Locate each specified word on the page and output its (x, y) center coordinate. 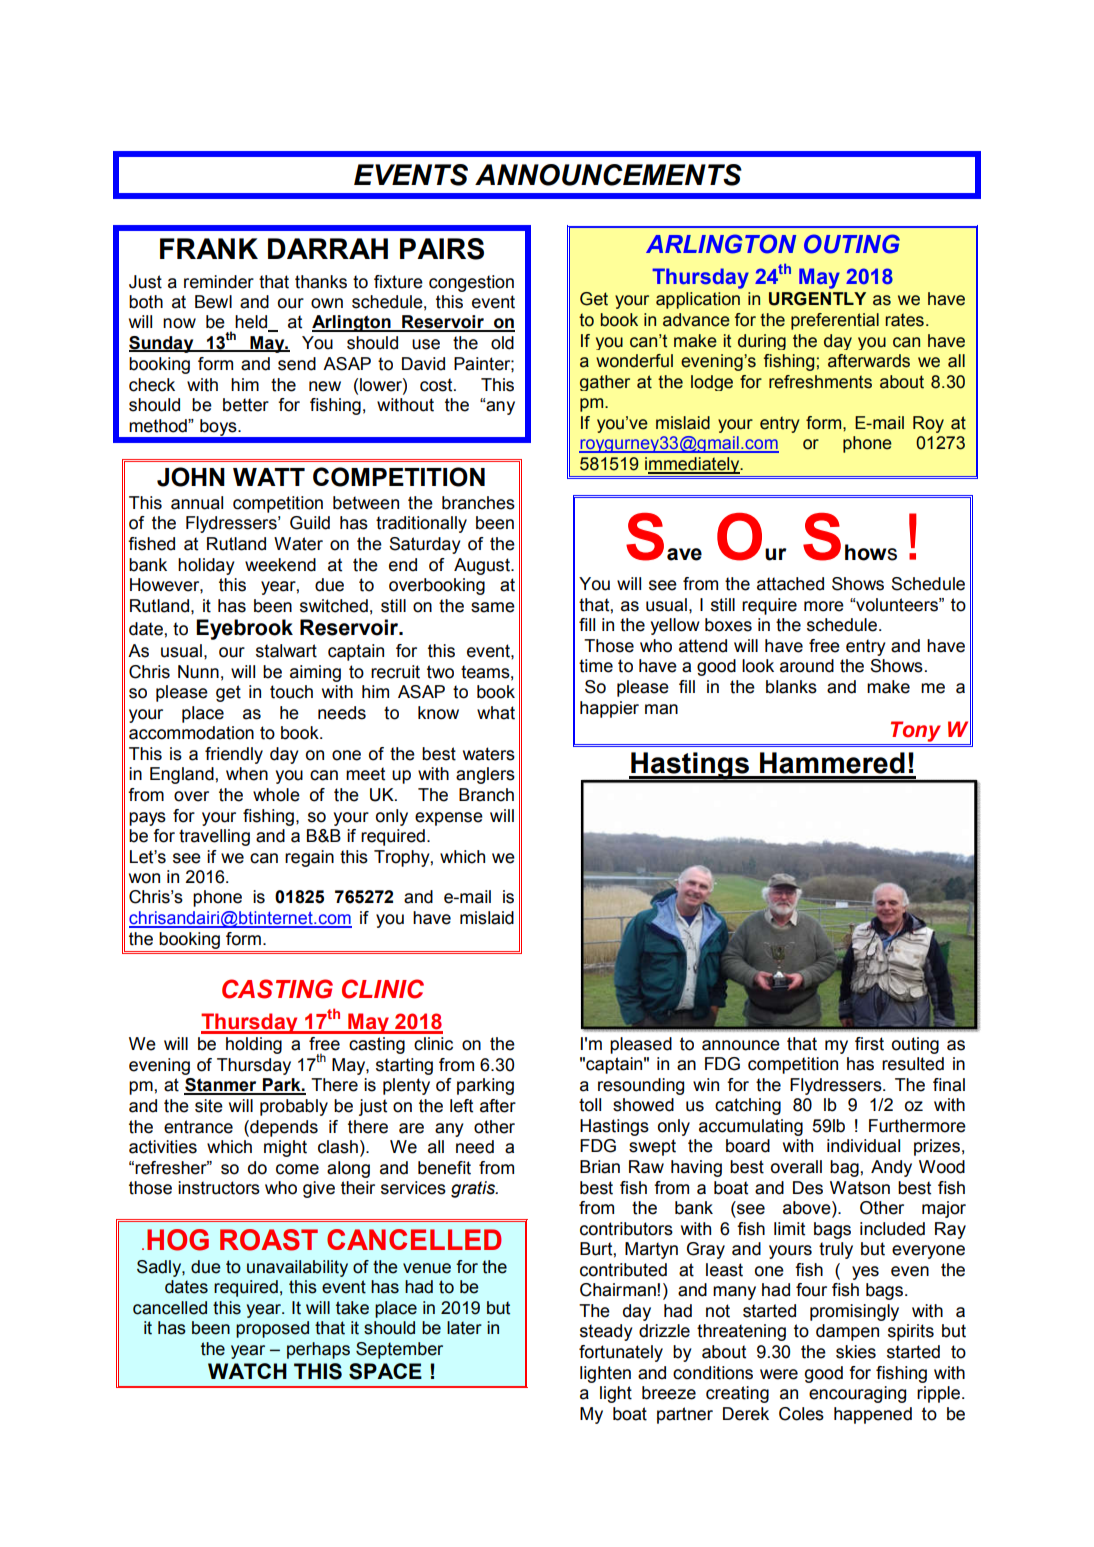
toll (590, 1105)
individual (863, 1146)
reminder (219, 282)
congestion (471, 283)
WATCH (247, 1371)
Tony (916, 731)
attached (790, 584)
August (483, 566)
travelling (214, 837)
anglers (485, 775)
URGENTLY (817, 299)
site (209, 1106)
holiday (206, 566)
